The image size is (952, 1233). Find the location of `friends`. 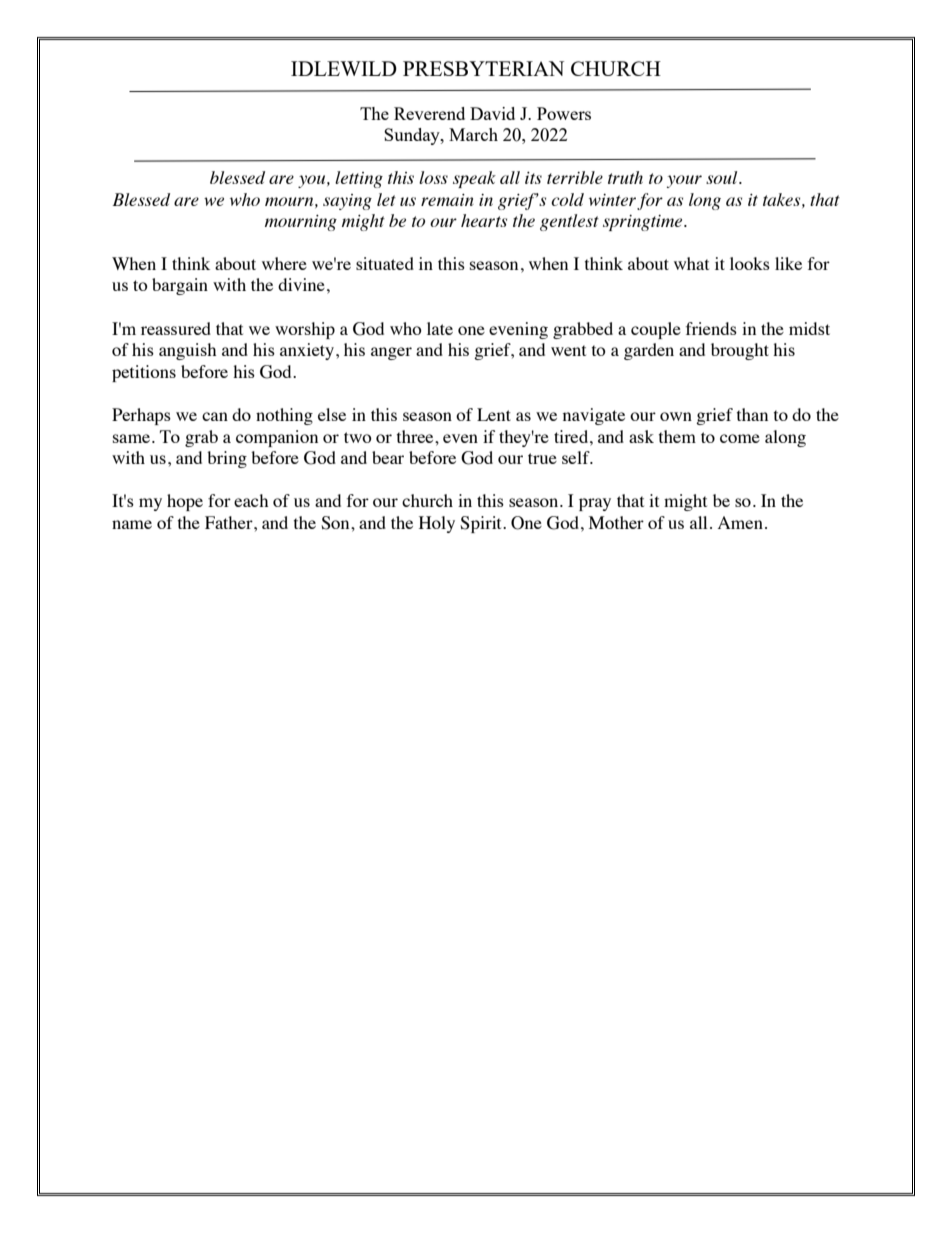

friends is located at coordinates (711, 328).
